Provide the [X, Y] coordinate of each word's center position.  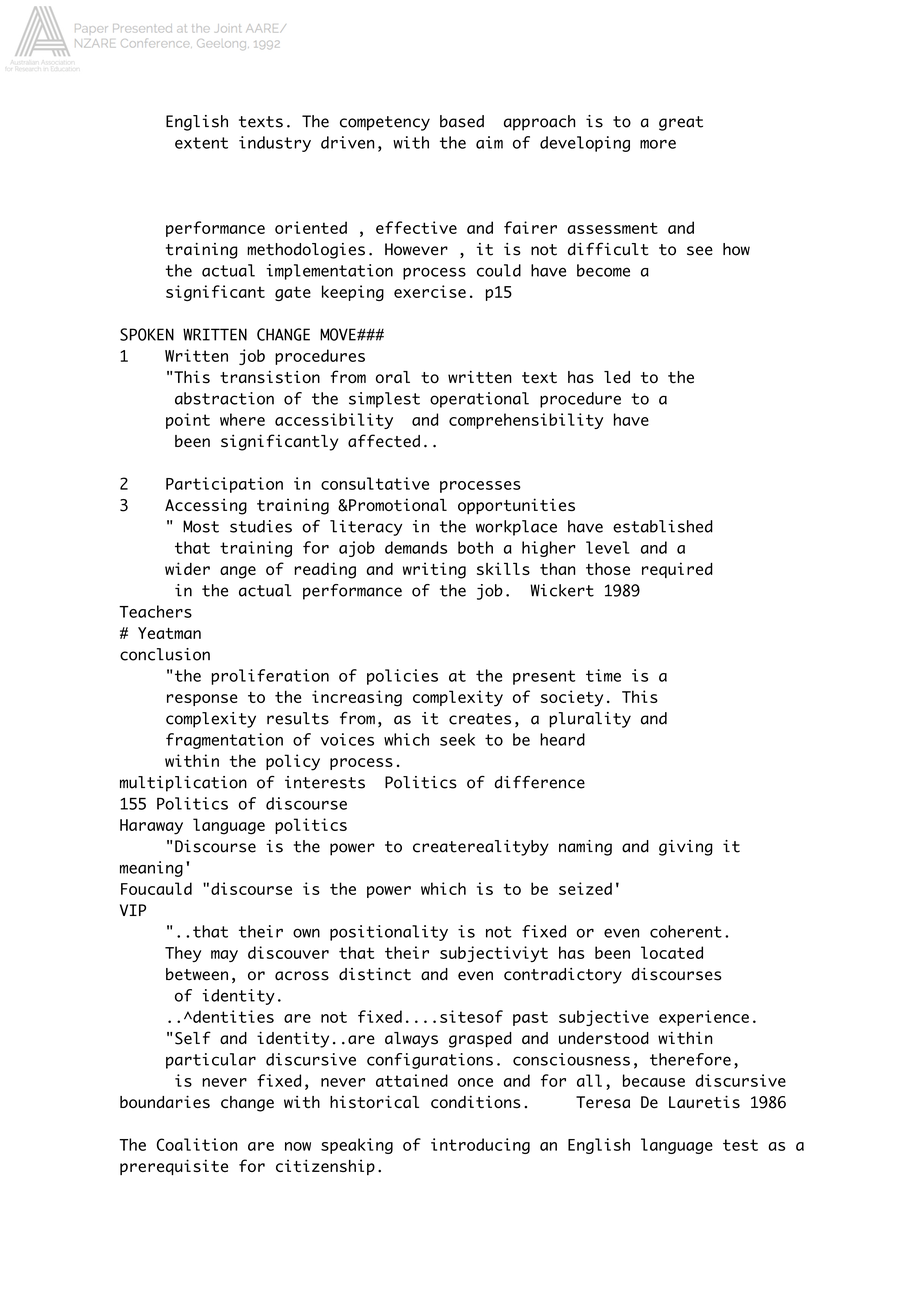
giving [686, 848]
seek [457, 739]
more [658, 144]
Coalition [197, 1144]
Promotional [397, 504]
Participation [224, 485]
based [462, 121]
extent [201, 143]
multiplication [183, 784]
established [663, 526]
